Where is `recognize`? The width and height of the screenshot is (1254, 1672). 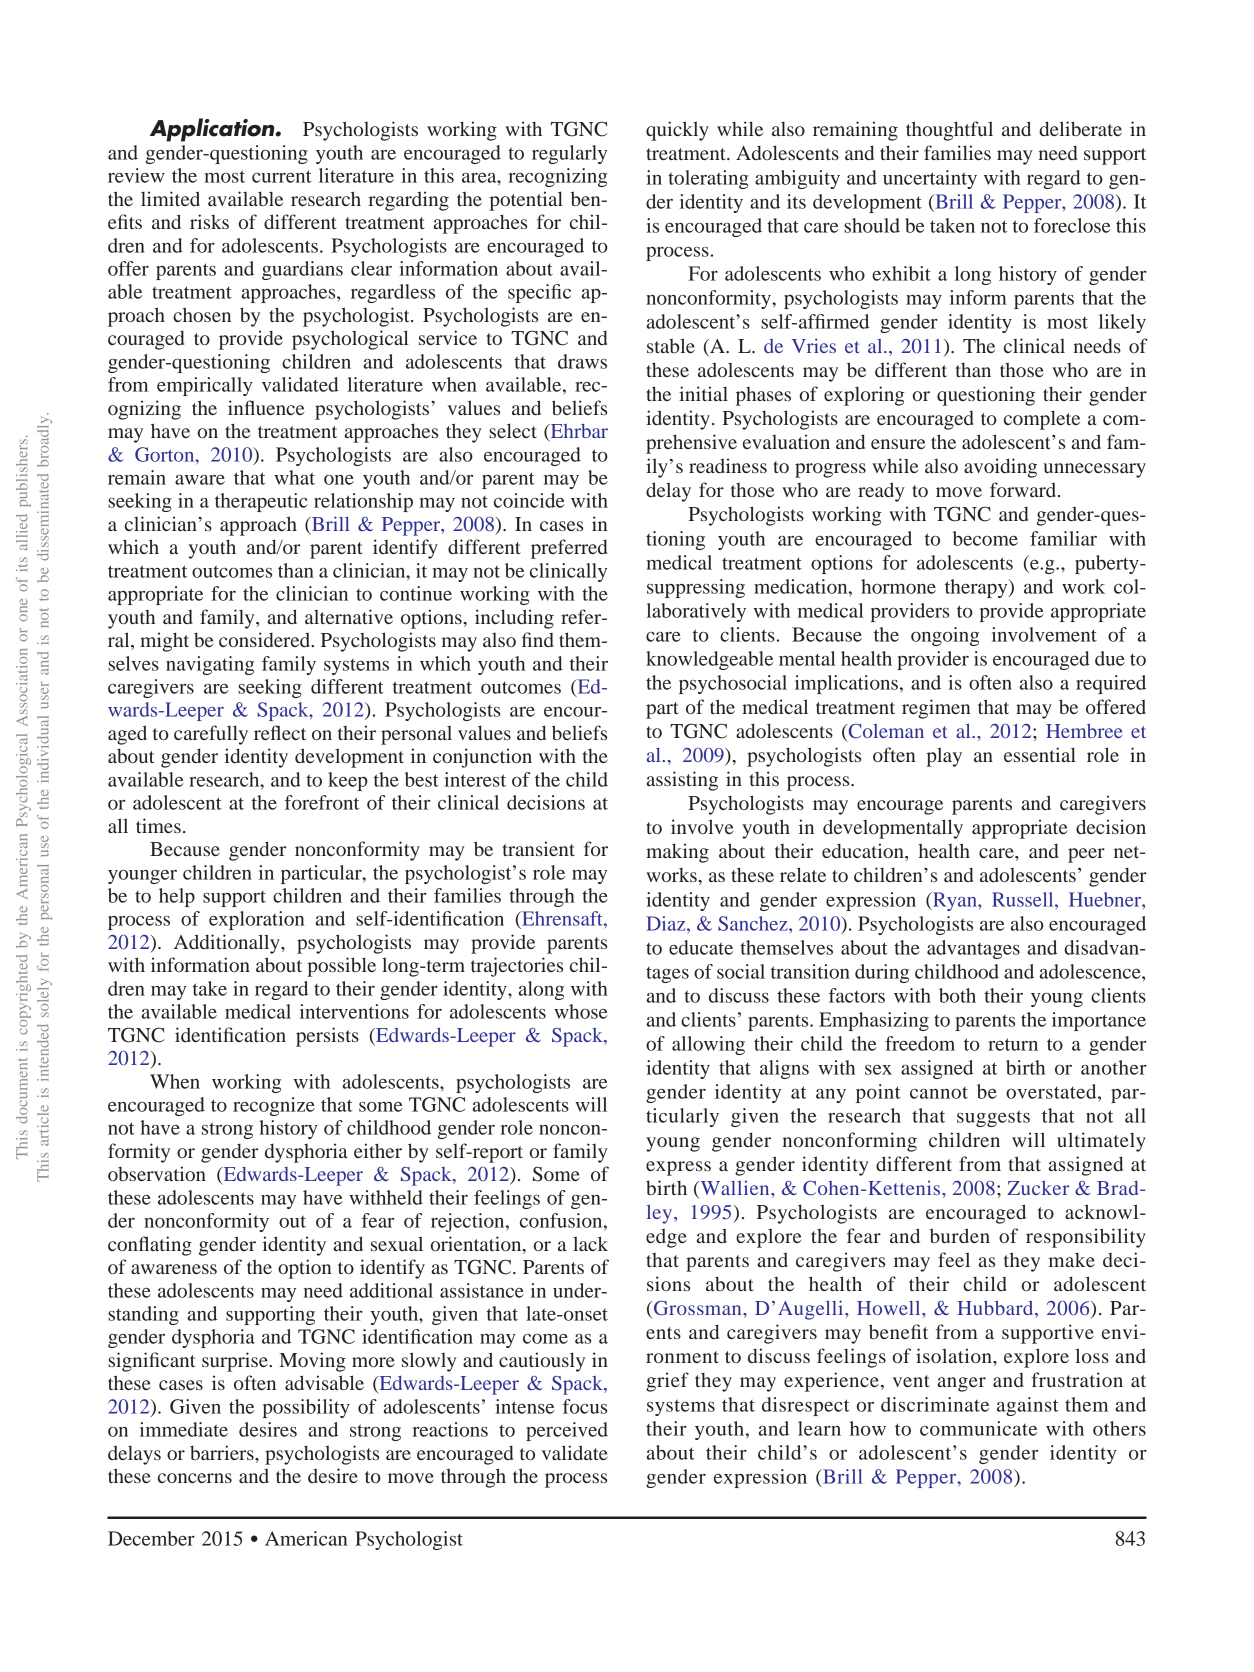
recognize is located at coordinates (274, 1106).
